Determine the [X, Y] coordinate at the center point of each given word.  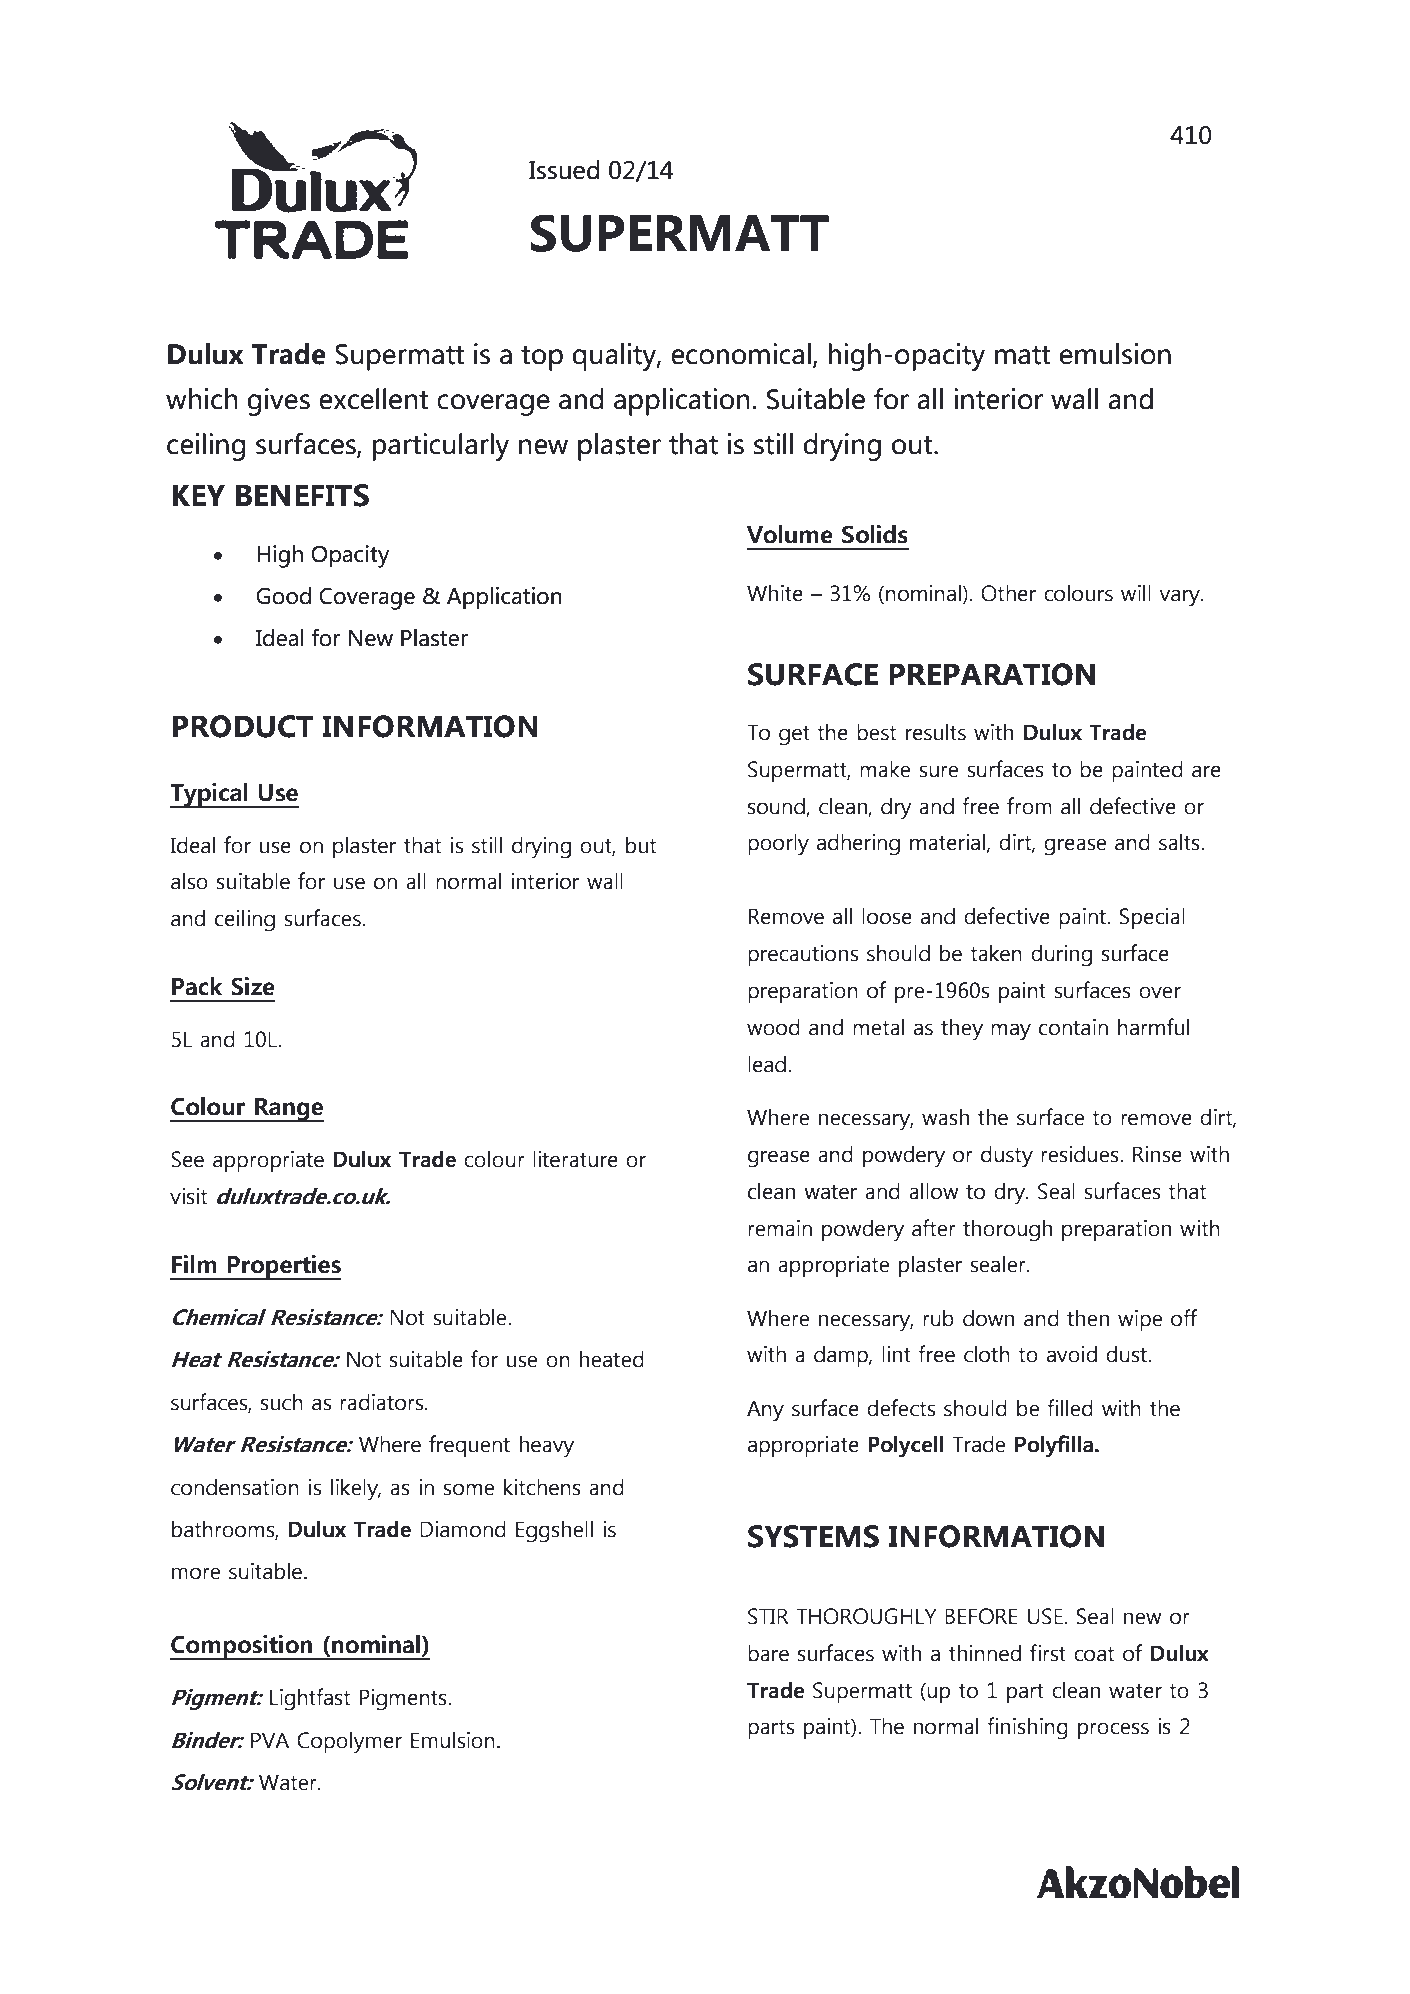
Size [253, 986]
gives [279, 402]
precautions [803, 955]
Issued [564, 170]
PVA [270, 1740]
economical [741, 354]
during [1061, 955]
